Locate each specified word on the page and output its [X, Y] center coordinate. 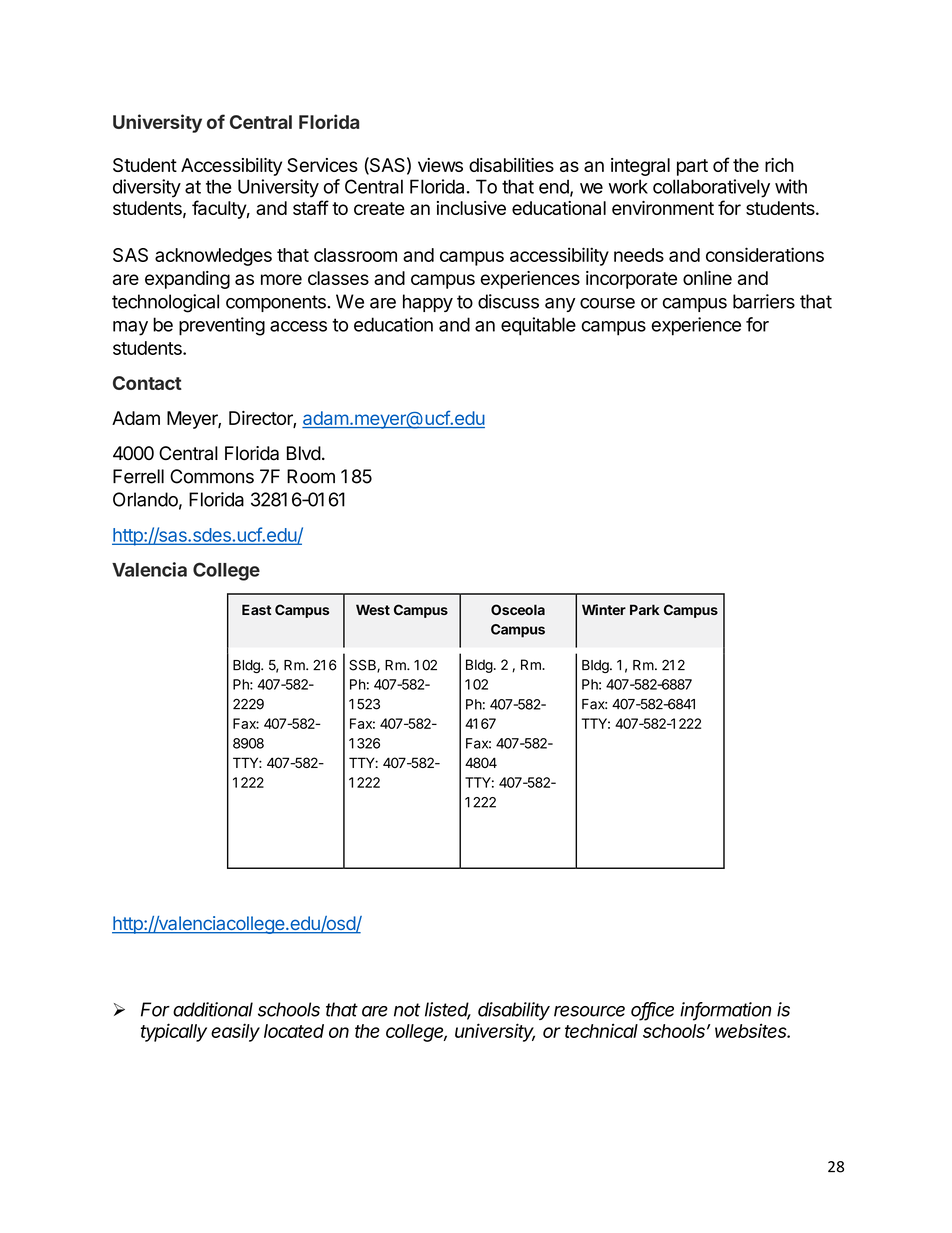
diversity [147, 188]
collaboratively [711, 188]
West [373, 609]
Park [645, 609]
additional [213, 1009]
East [256, 609]
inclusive [471, 208]
